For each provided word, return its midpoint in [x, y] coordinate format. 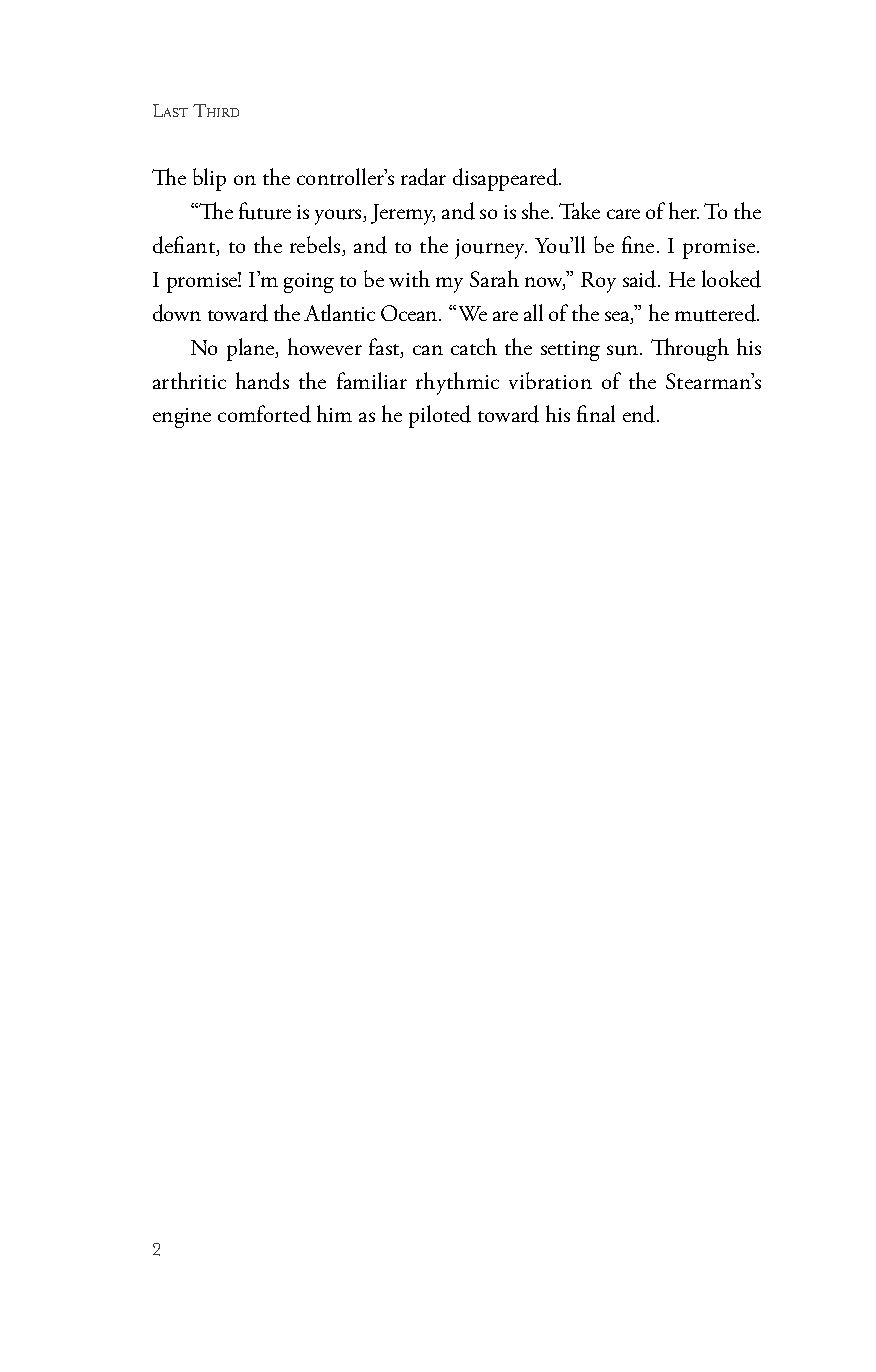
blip [209, 179]
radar [423, 177]
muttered [716, 313]
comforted [264, 414]
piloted [440, 416]
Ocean [410, 313]
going [309, 283]
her [684, 210]
